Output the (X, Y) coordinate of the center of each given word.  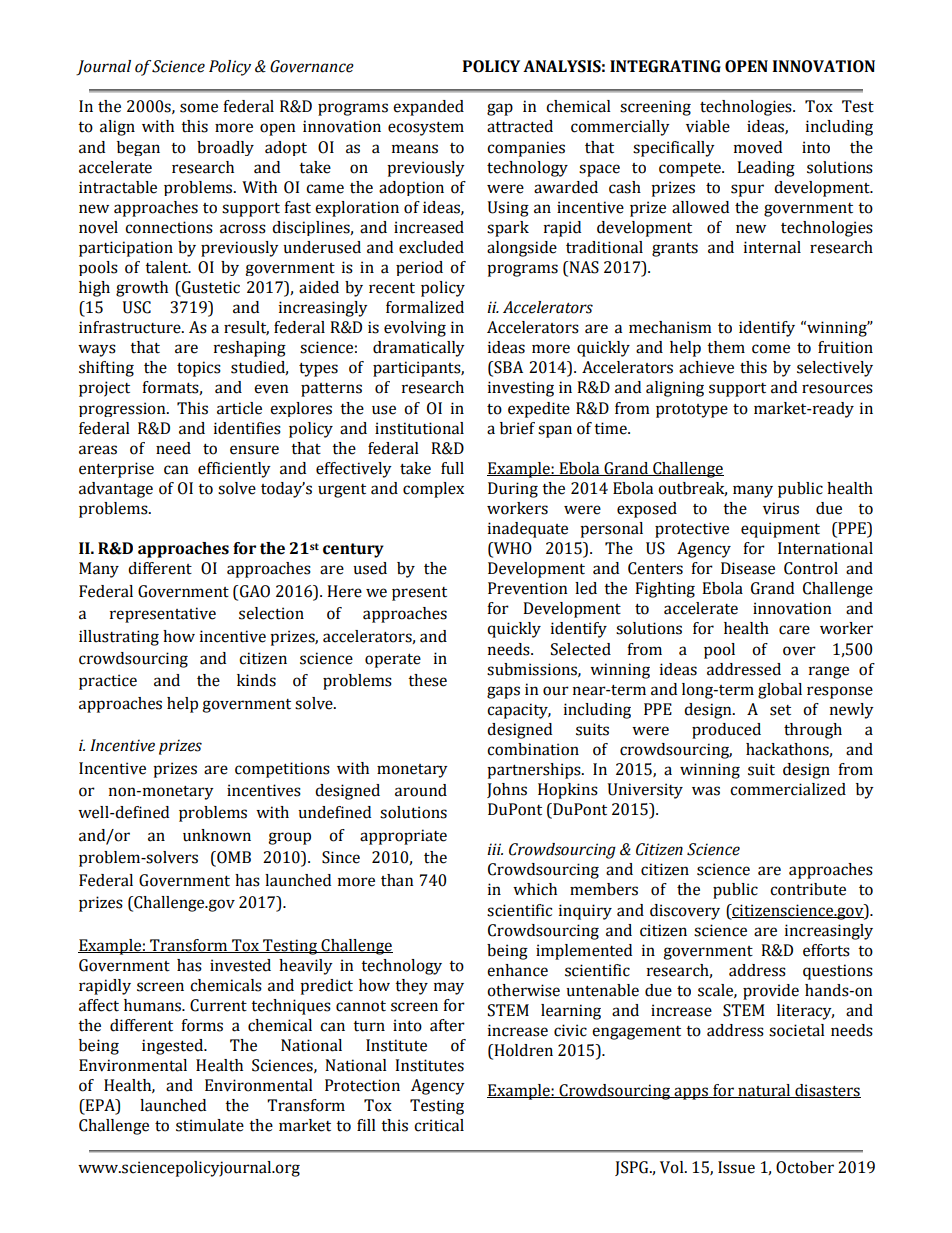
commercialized (788, 789)
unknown (217, 835)
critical (439, 1125)
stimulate (210, 1125)
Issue (736, 1167)
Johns (507, 790)
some (199, 108)
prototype (692, 411)
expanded (428, 108)
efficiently (234, 470)
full (452, 468)
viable (708, 126)
